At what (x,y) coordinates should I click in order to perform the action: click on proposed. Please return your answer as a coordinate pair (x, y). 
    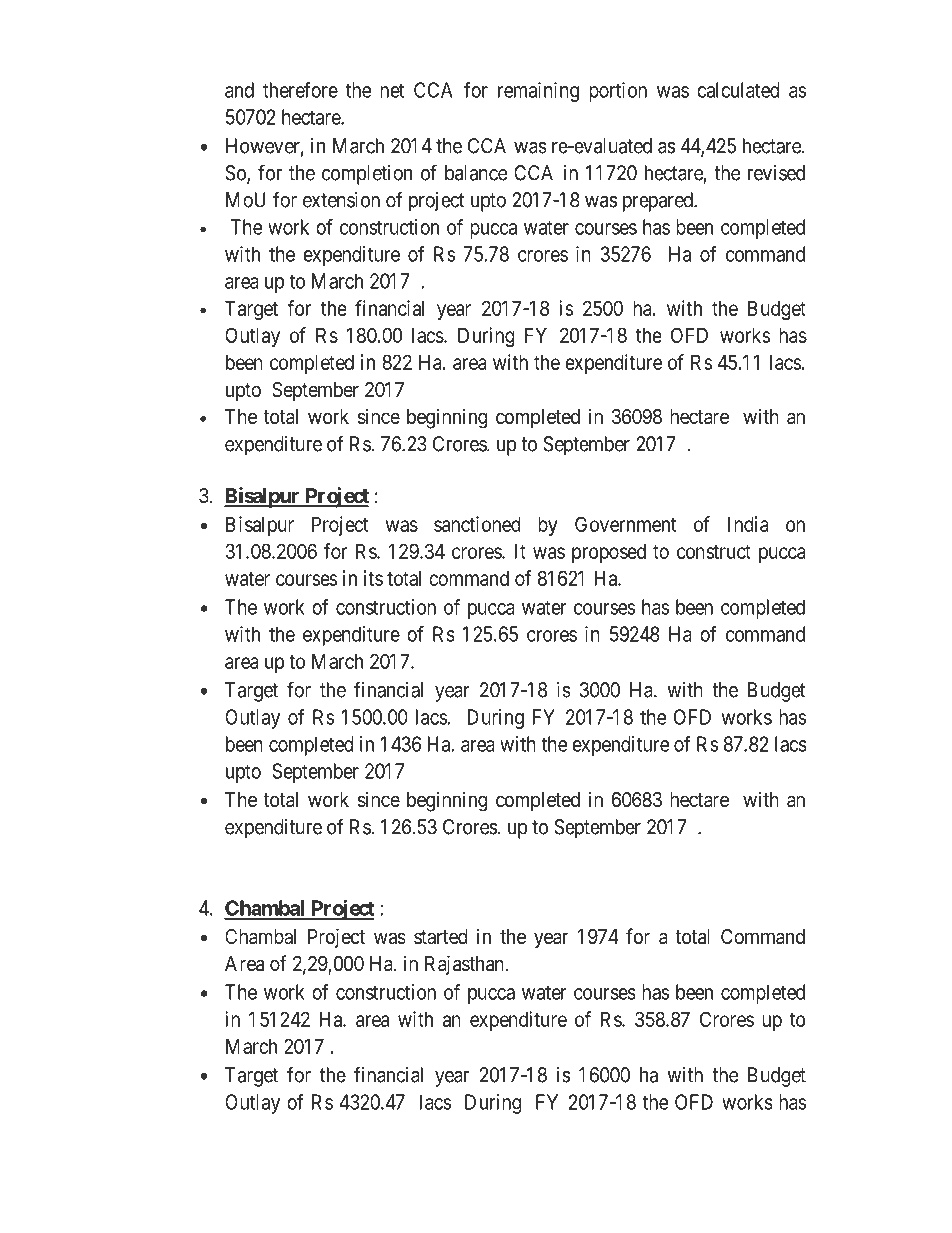
    Looking at the image, I should click on (609, 553).
